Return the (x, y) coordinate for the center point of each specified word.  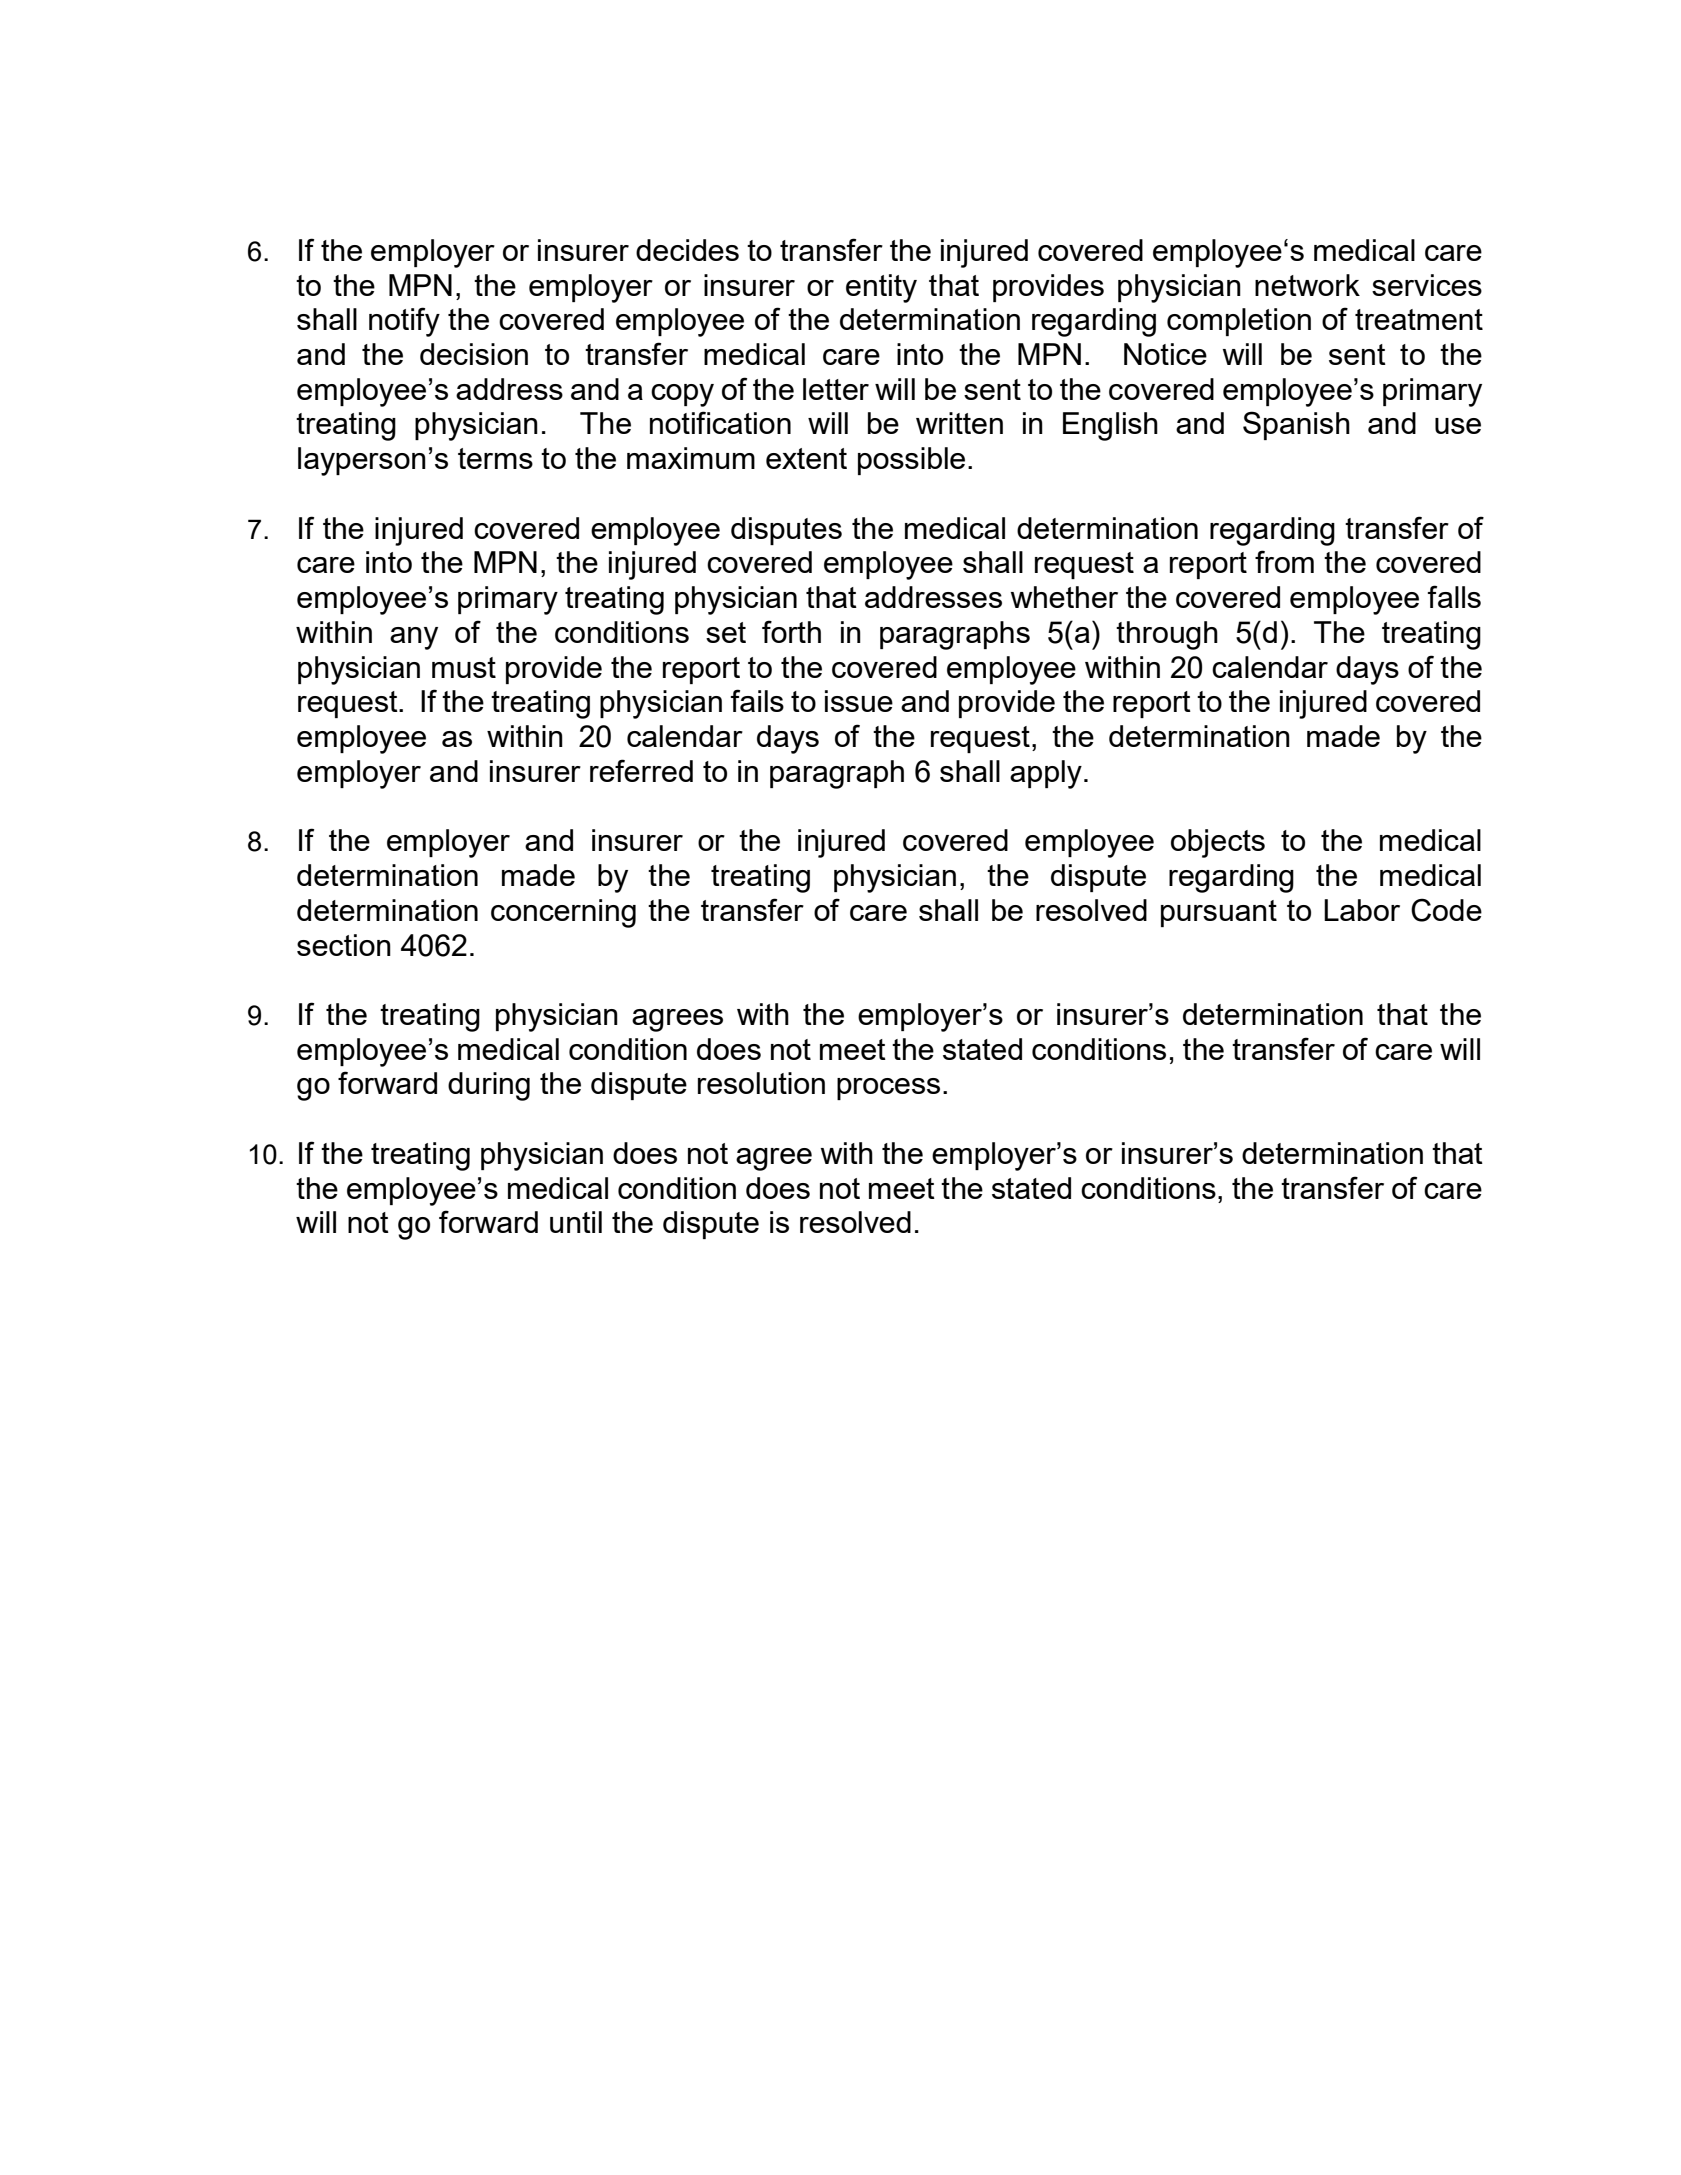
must (464, 667)
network (1307, 285)
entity (881, 288)
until (576, 1222)
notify (404, 322)
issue (859, 701)
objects (1218, 843)
